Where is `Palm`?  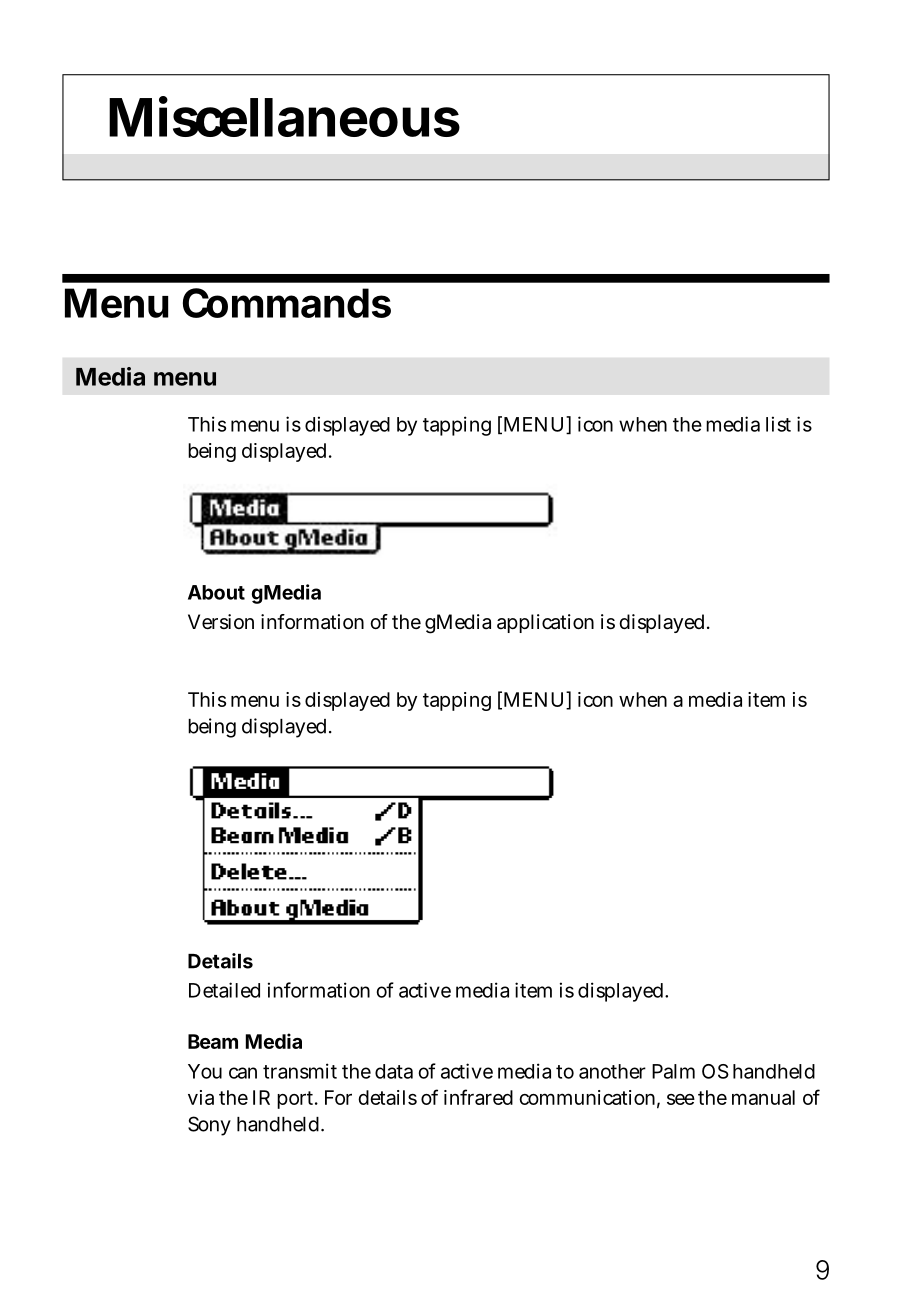
Palm is located at coordinates (673, 1071).
